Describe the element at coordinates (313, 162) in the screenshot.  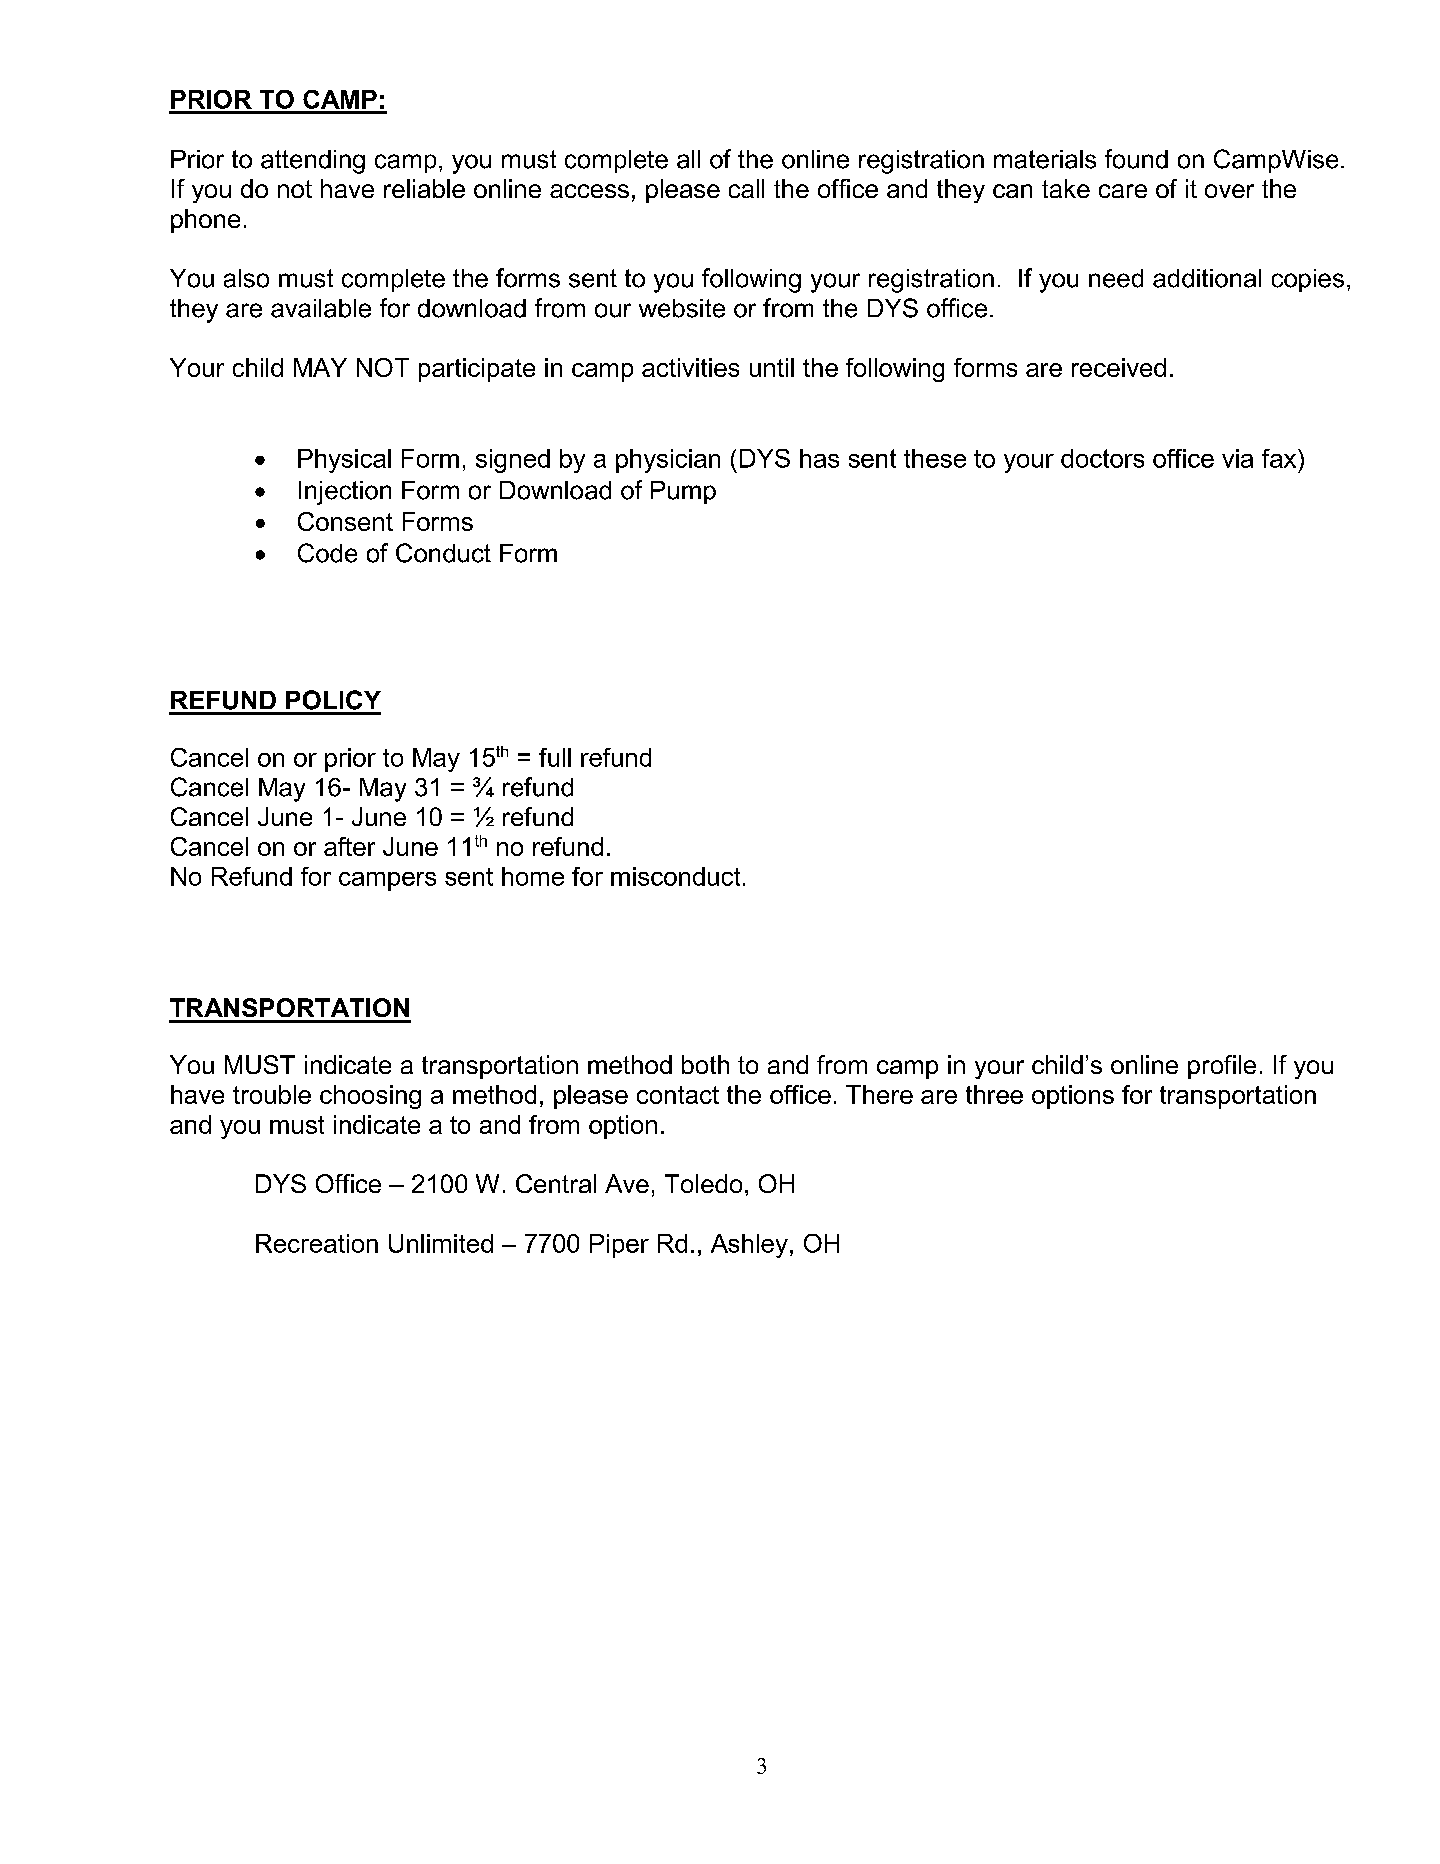
I see `attending` at that location.
